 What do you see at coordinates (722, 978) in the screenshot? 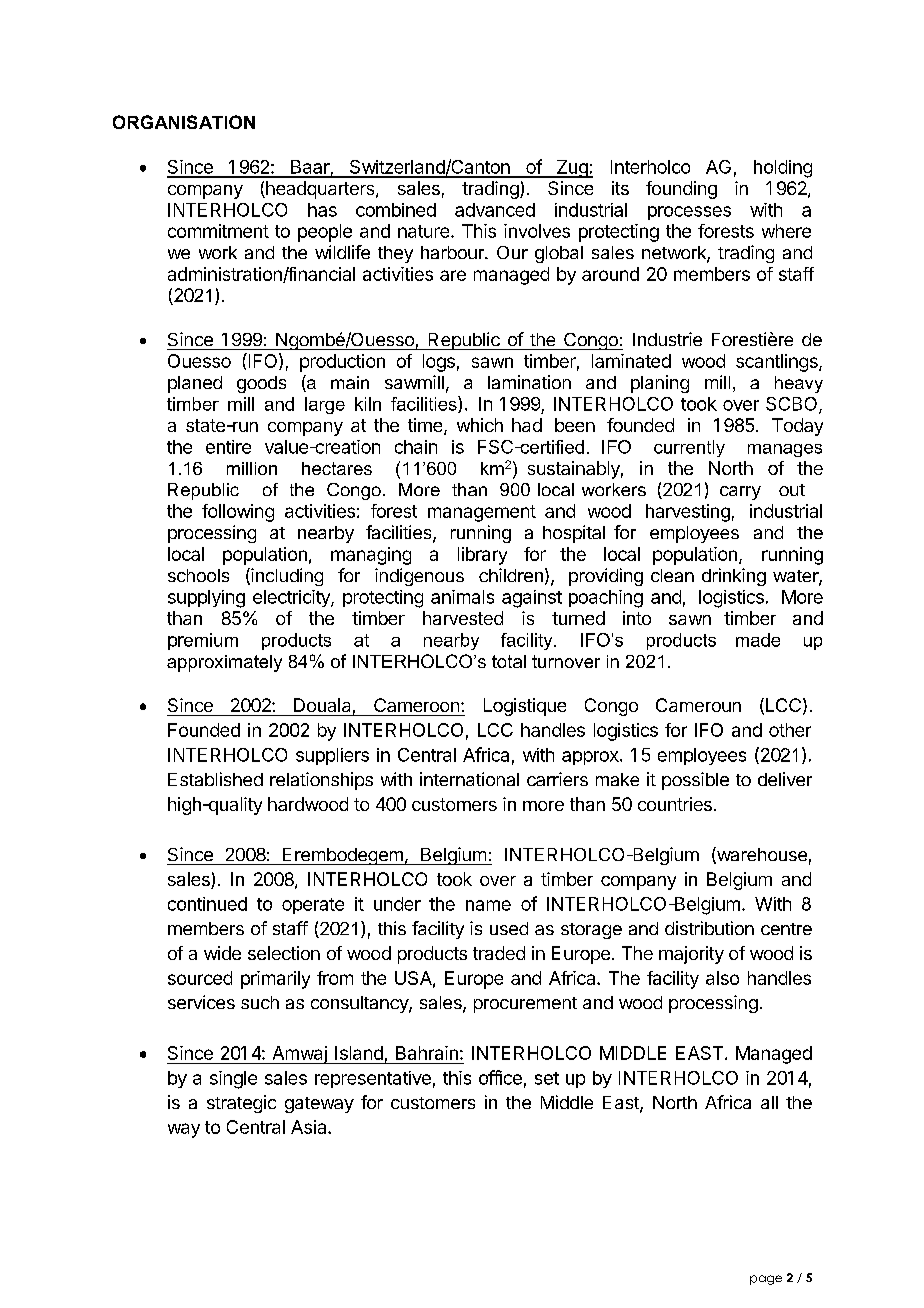
I see `also` at bounding box center [722, 978].
